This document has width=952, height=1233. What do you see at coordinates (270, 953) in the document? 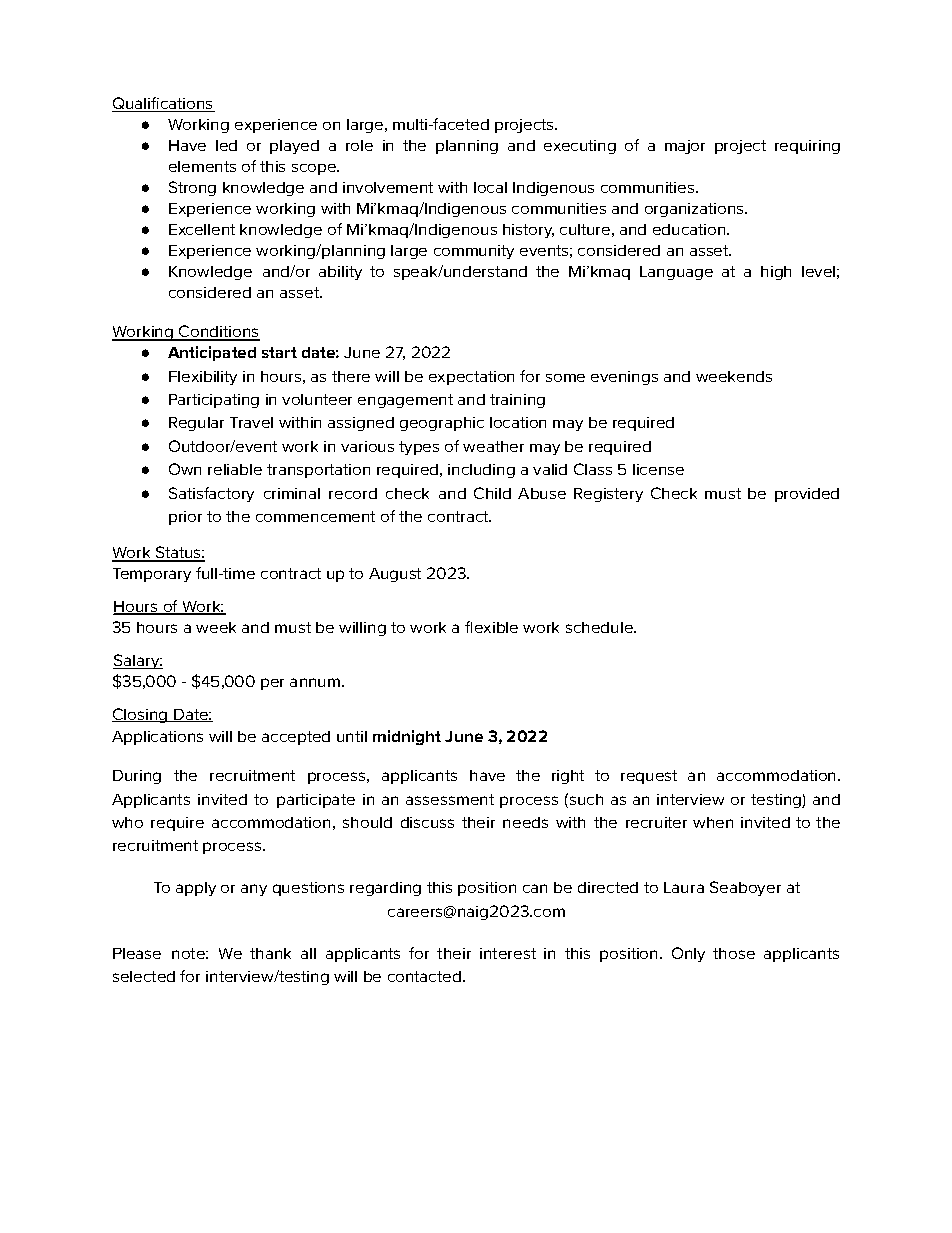
I see `thank` at bounding box center [270, 953].
